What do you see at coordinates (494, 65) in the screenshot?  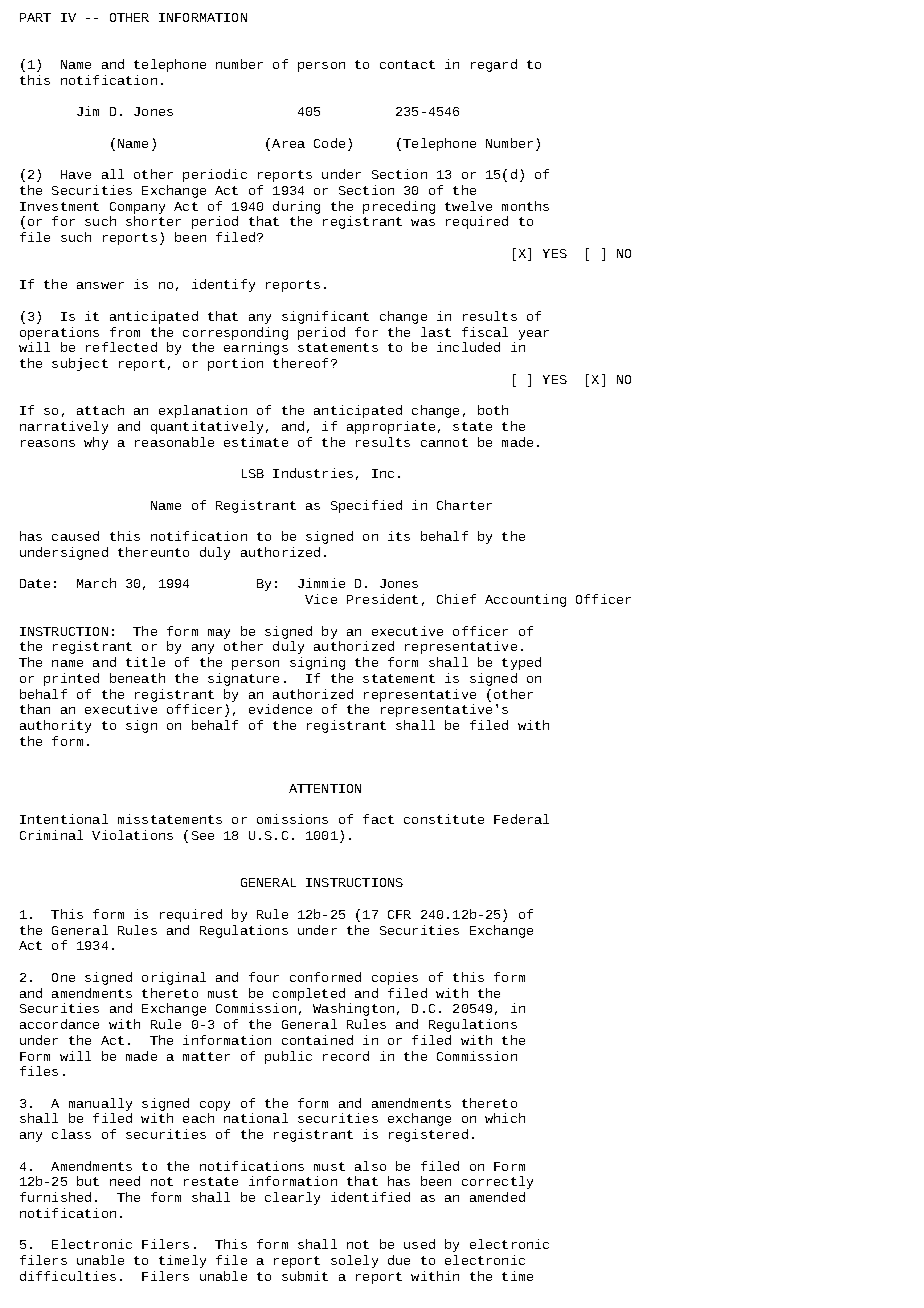 I see `regard` at bounding box center [494, 65].
